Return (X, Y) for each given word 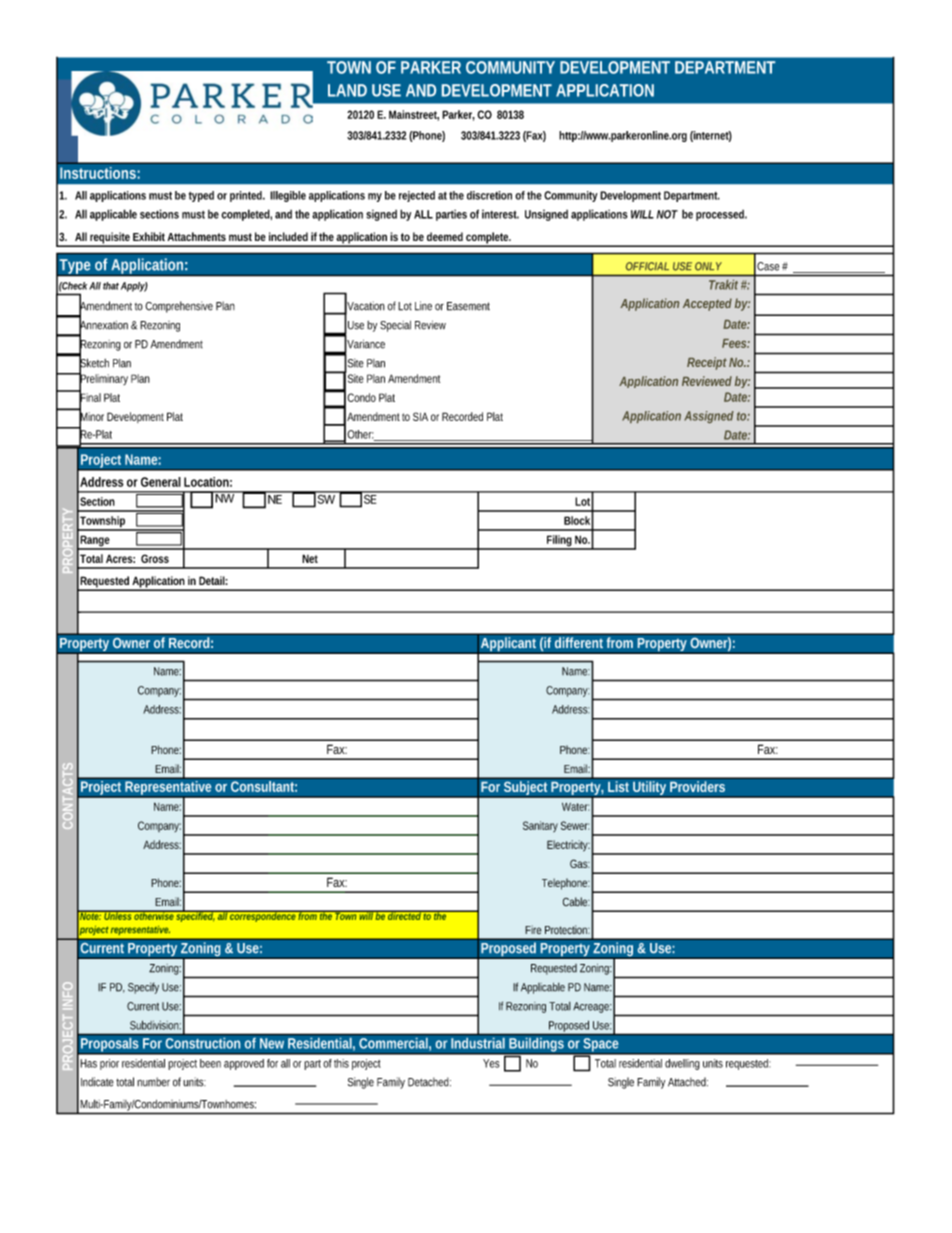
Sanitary (540, 826)
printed (247, 196)
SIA (420, 416)
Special (395, 326)
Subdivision (155, 1025)
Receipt (707, 363)
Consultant (264, 786)
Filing (559, 542)
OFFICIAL (647, 266)
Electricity (568, 846)
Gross (155, 558)
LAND (347, 90)
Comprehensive (179, 307)
